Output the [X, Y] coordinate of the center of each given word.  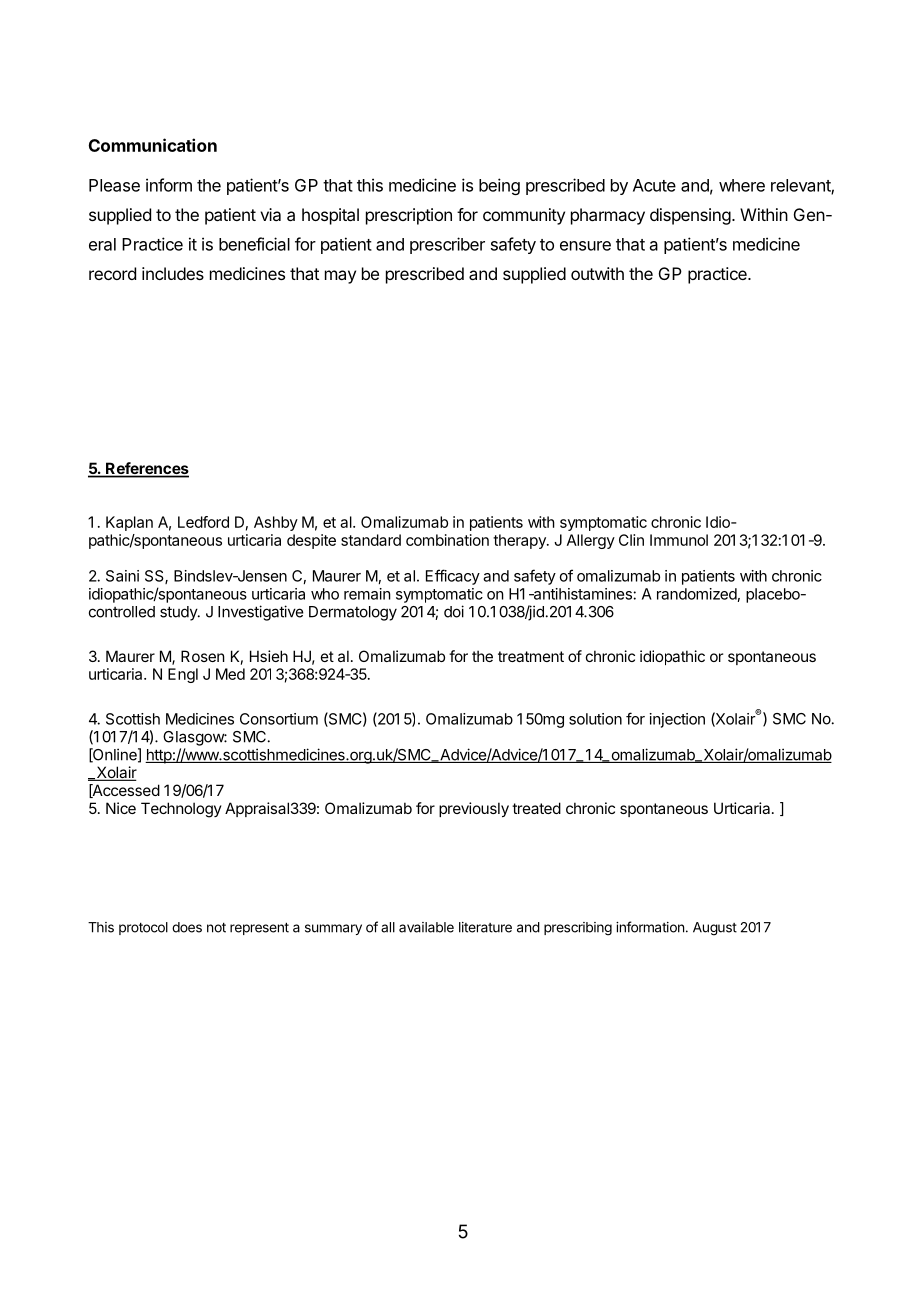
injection [677, 720]
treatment [531, 656]
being [499, 186]
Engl [183, 675]
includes [173, 273]
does [187, 927]
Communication [153, 145]
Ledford [203, 522]
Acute [654, 185]
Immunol [679, 540]
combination [447, 540]
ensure [585, 246]
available [426, 927]
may [340, 277]
